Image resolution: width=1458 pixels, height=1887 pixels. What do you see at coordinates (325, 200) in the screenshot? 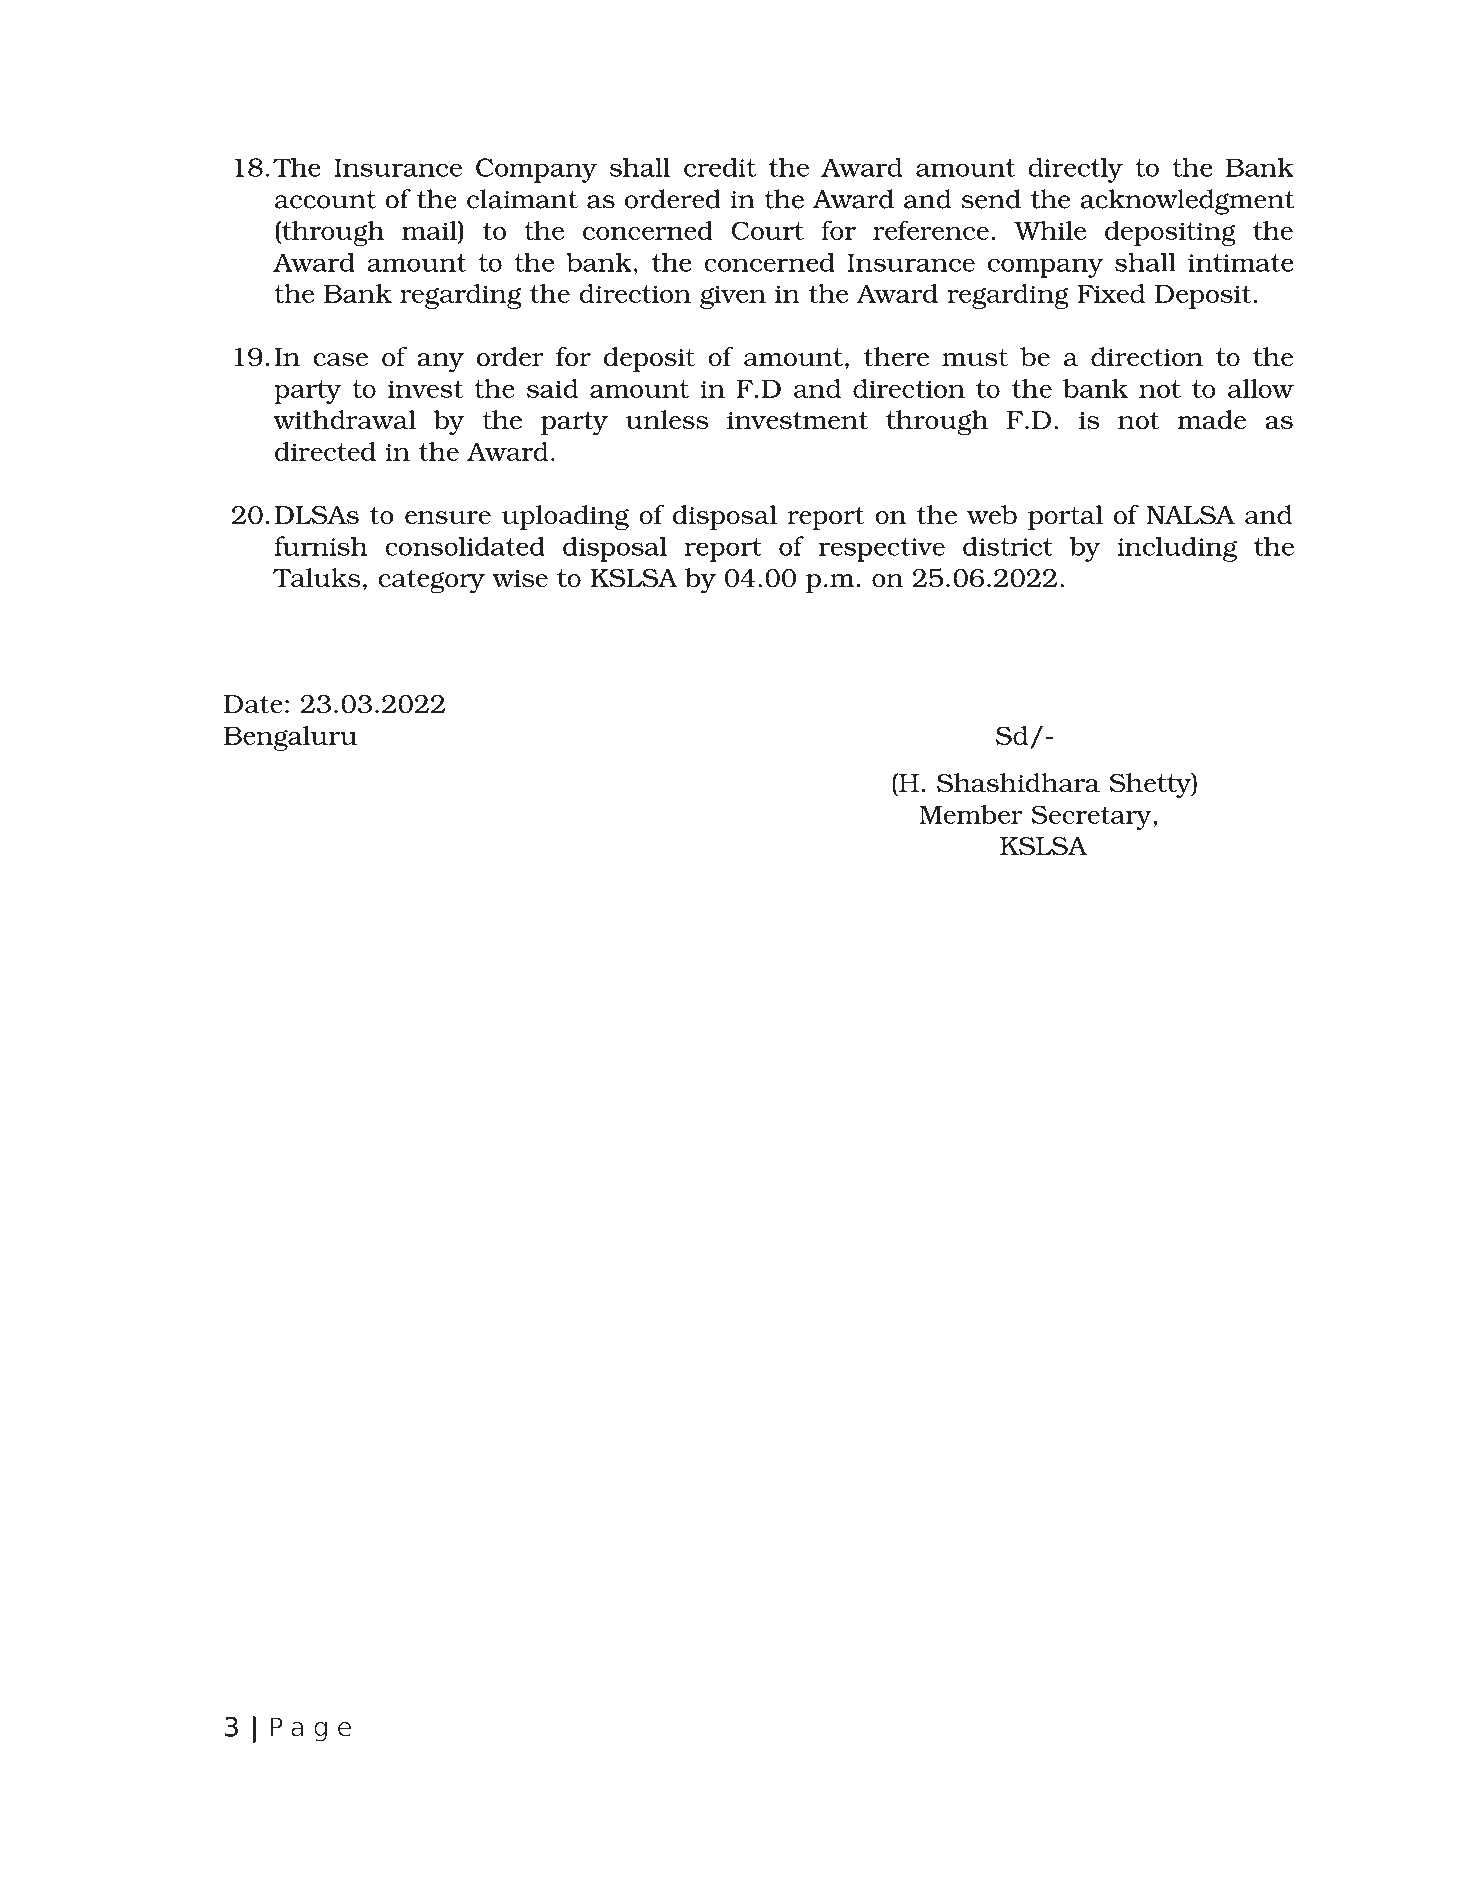
I see `account` at bounding box center [325, 200].
